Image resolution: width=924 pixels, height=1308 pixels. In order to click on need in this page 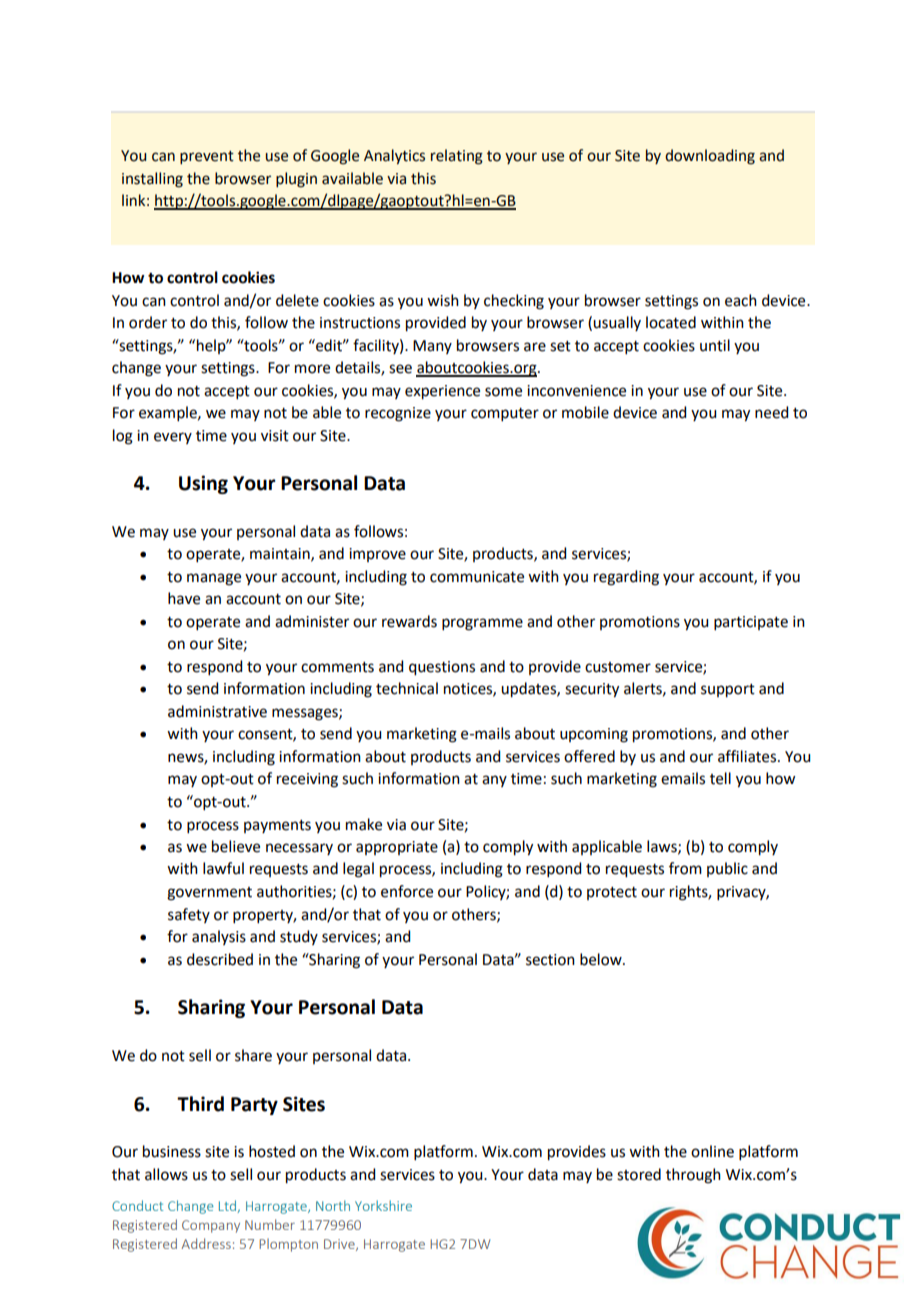, I will do `click(771, 412)`.
